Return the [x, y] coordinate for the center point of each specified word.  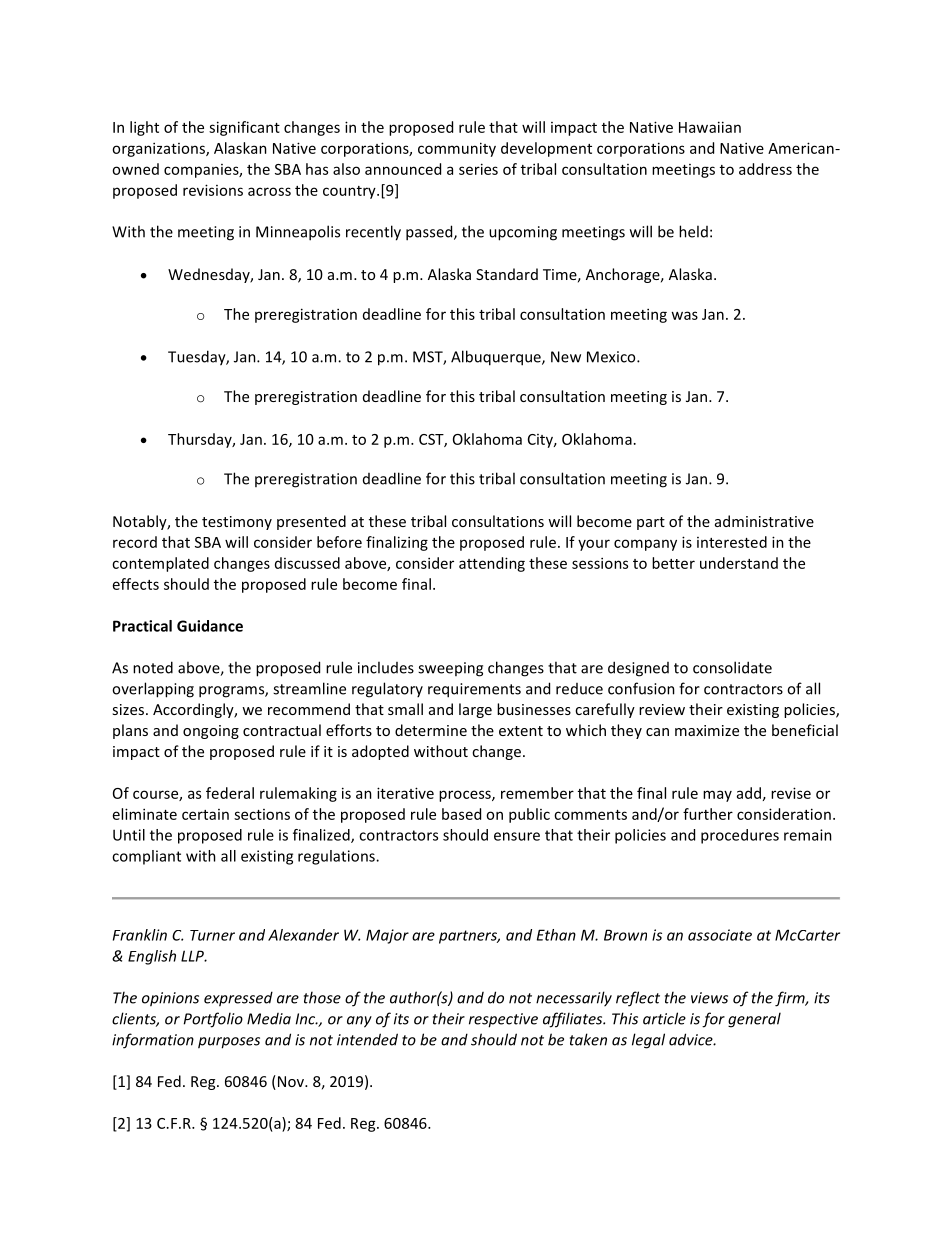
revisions [213, 190]
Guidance [210, 626]
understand [739, 563]
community [457, 149]
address [765, 169]
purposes [229, 1043]
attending [492, 564]
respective [503, 1020]
